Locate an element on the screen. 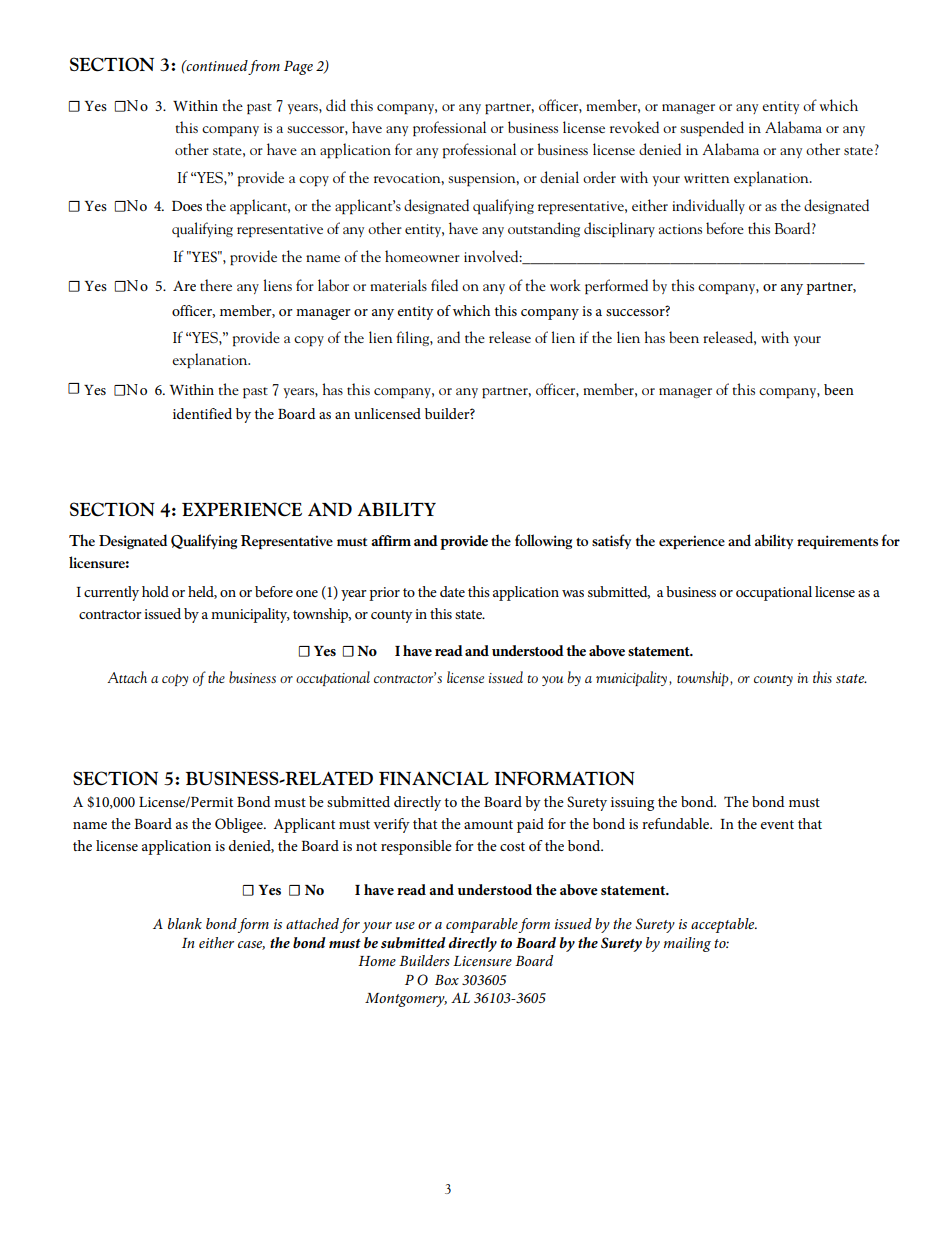 This screenshot has width=952, height=1233. blank is located at coordinates (185, 923).
